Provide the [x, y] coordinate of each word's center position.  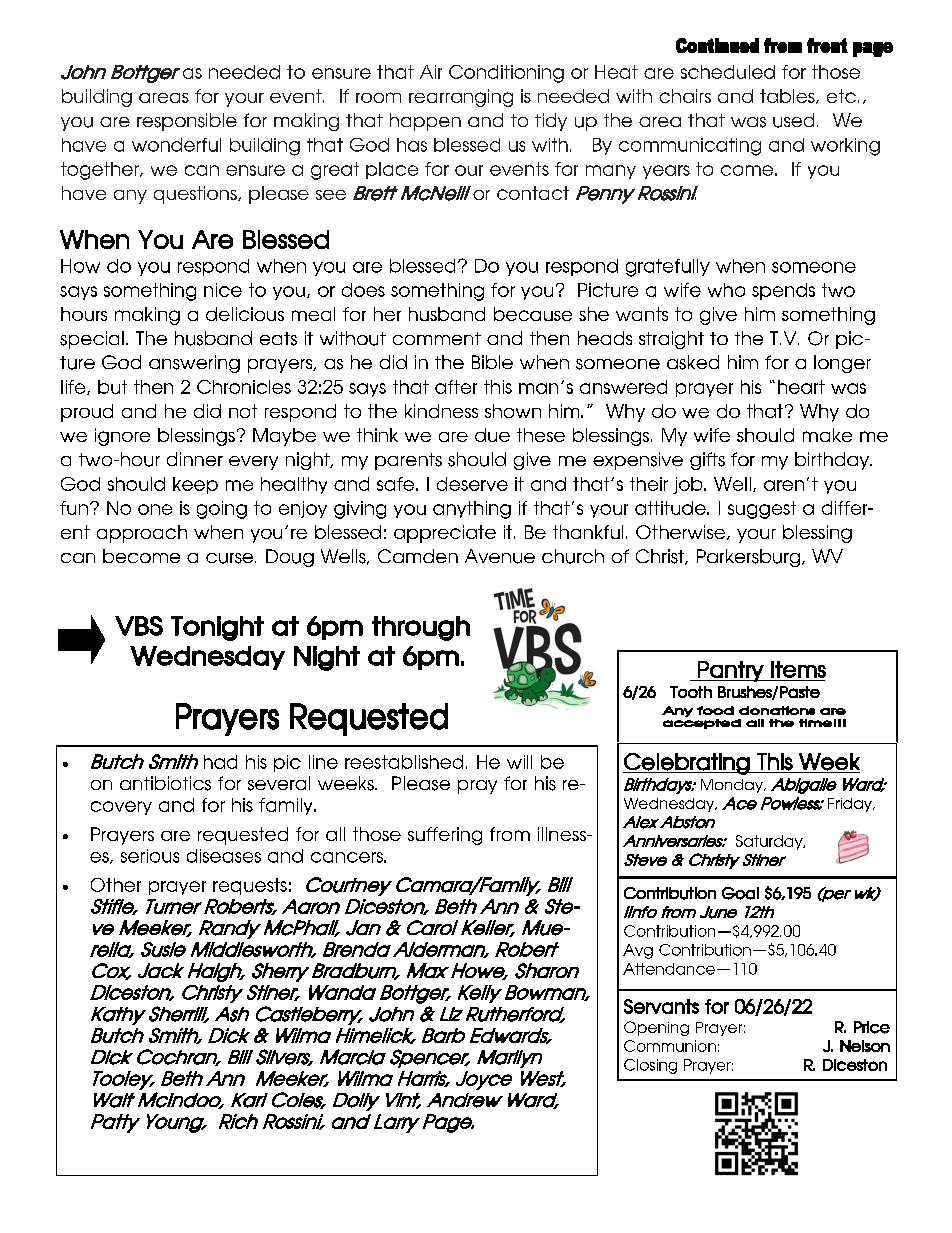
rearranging [461, 98]
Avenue [500, 556]
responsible [187, 122]
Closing [650, 1066]
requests [250, 886]
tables [788, 96]
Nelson [865, 1046]
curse [231, 558]
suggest [762, 510]
